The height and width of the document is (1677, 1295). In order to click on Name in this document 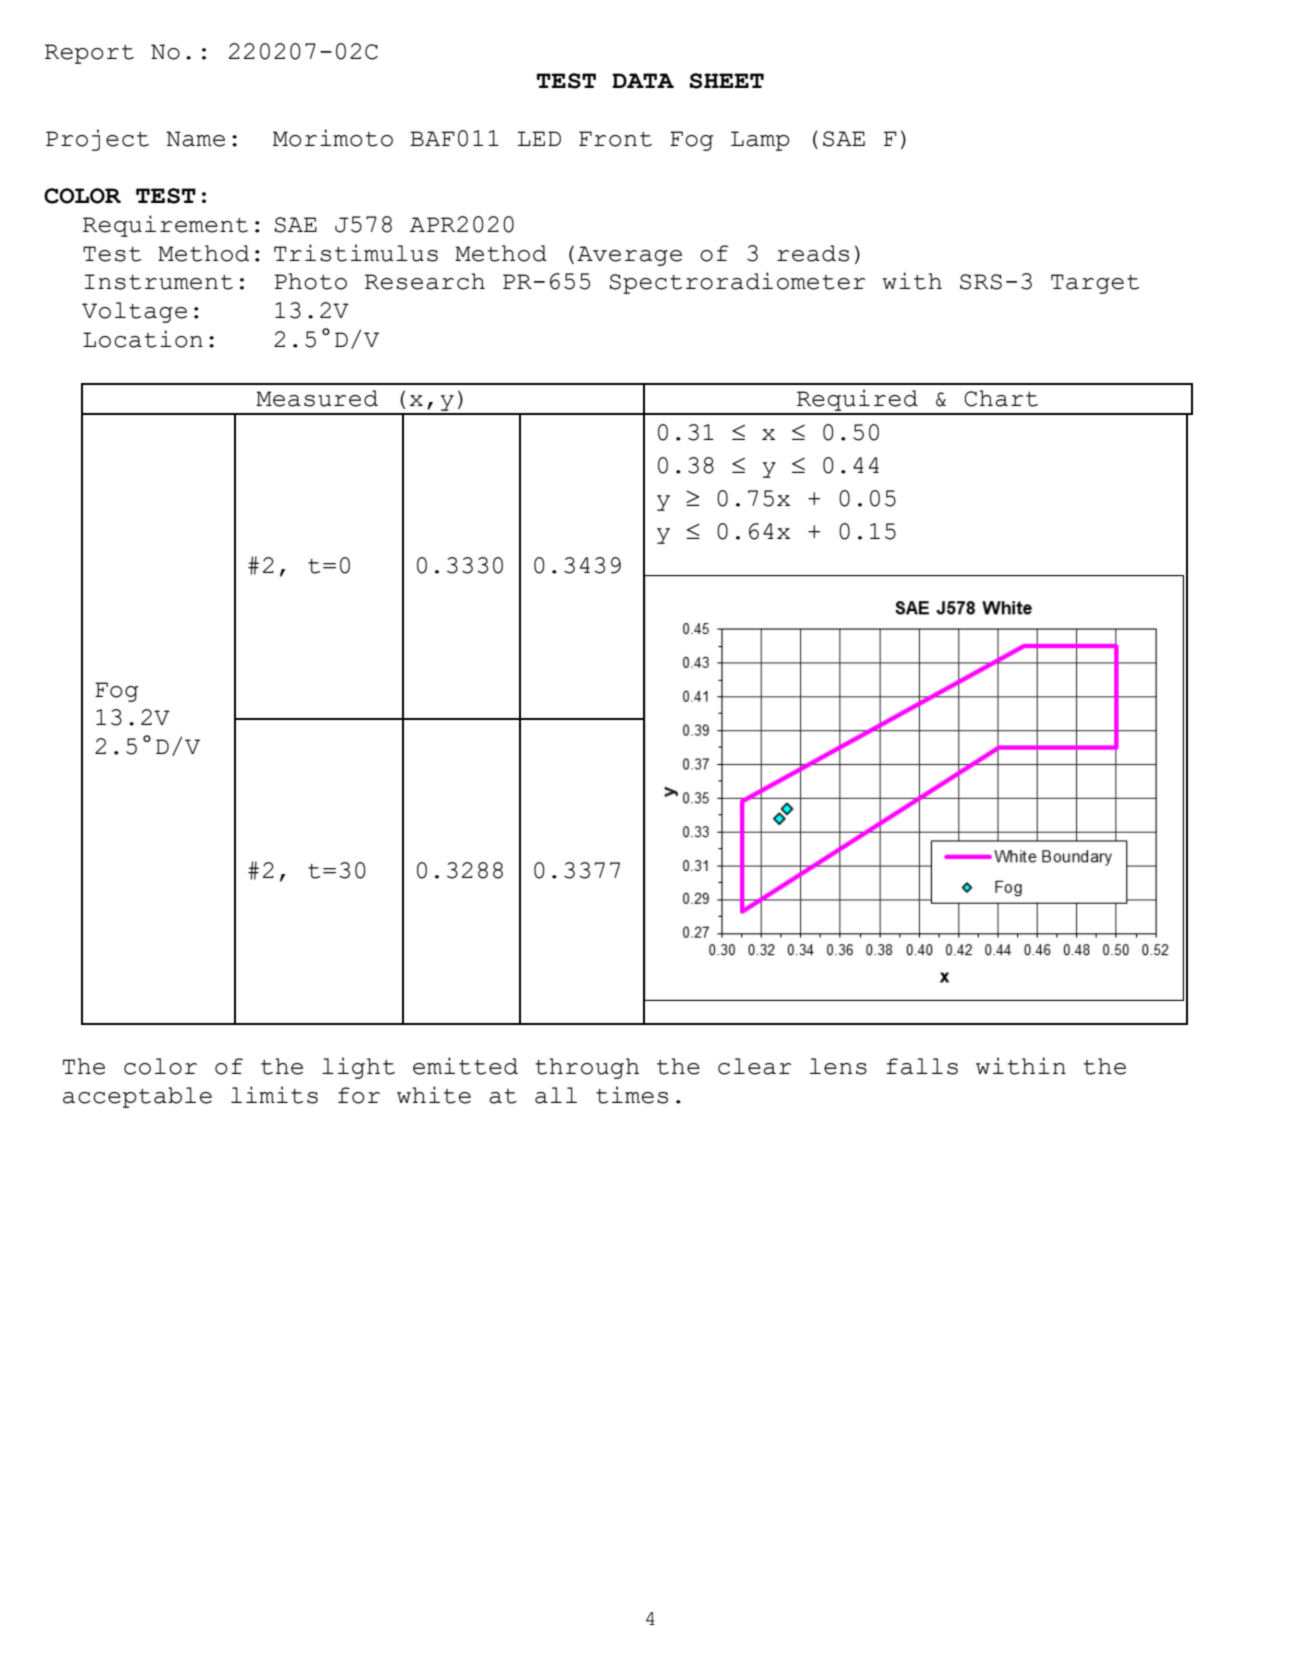, I will do `click(195, 139)`.
